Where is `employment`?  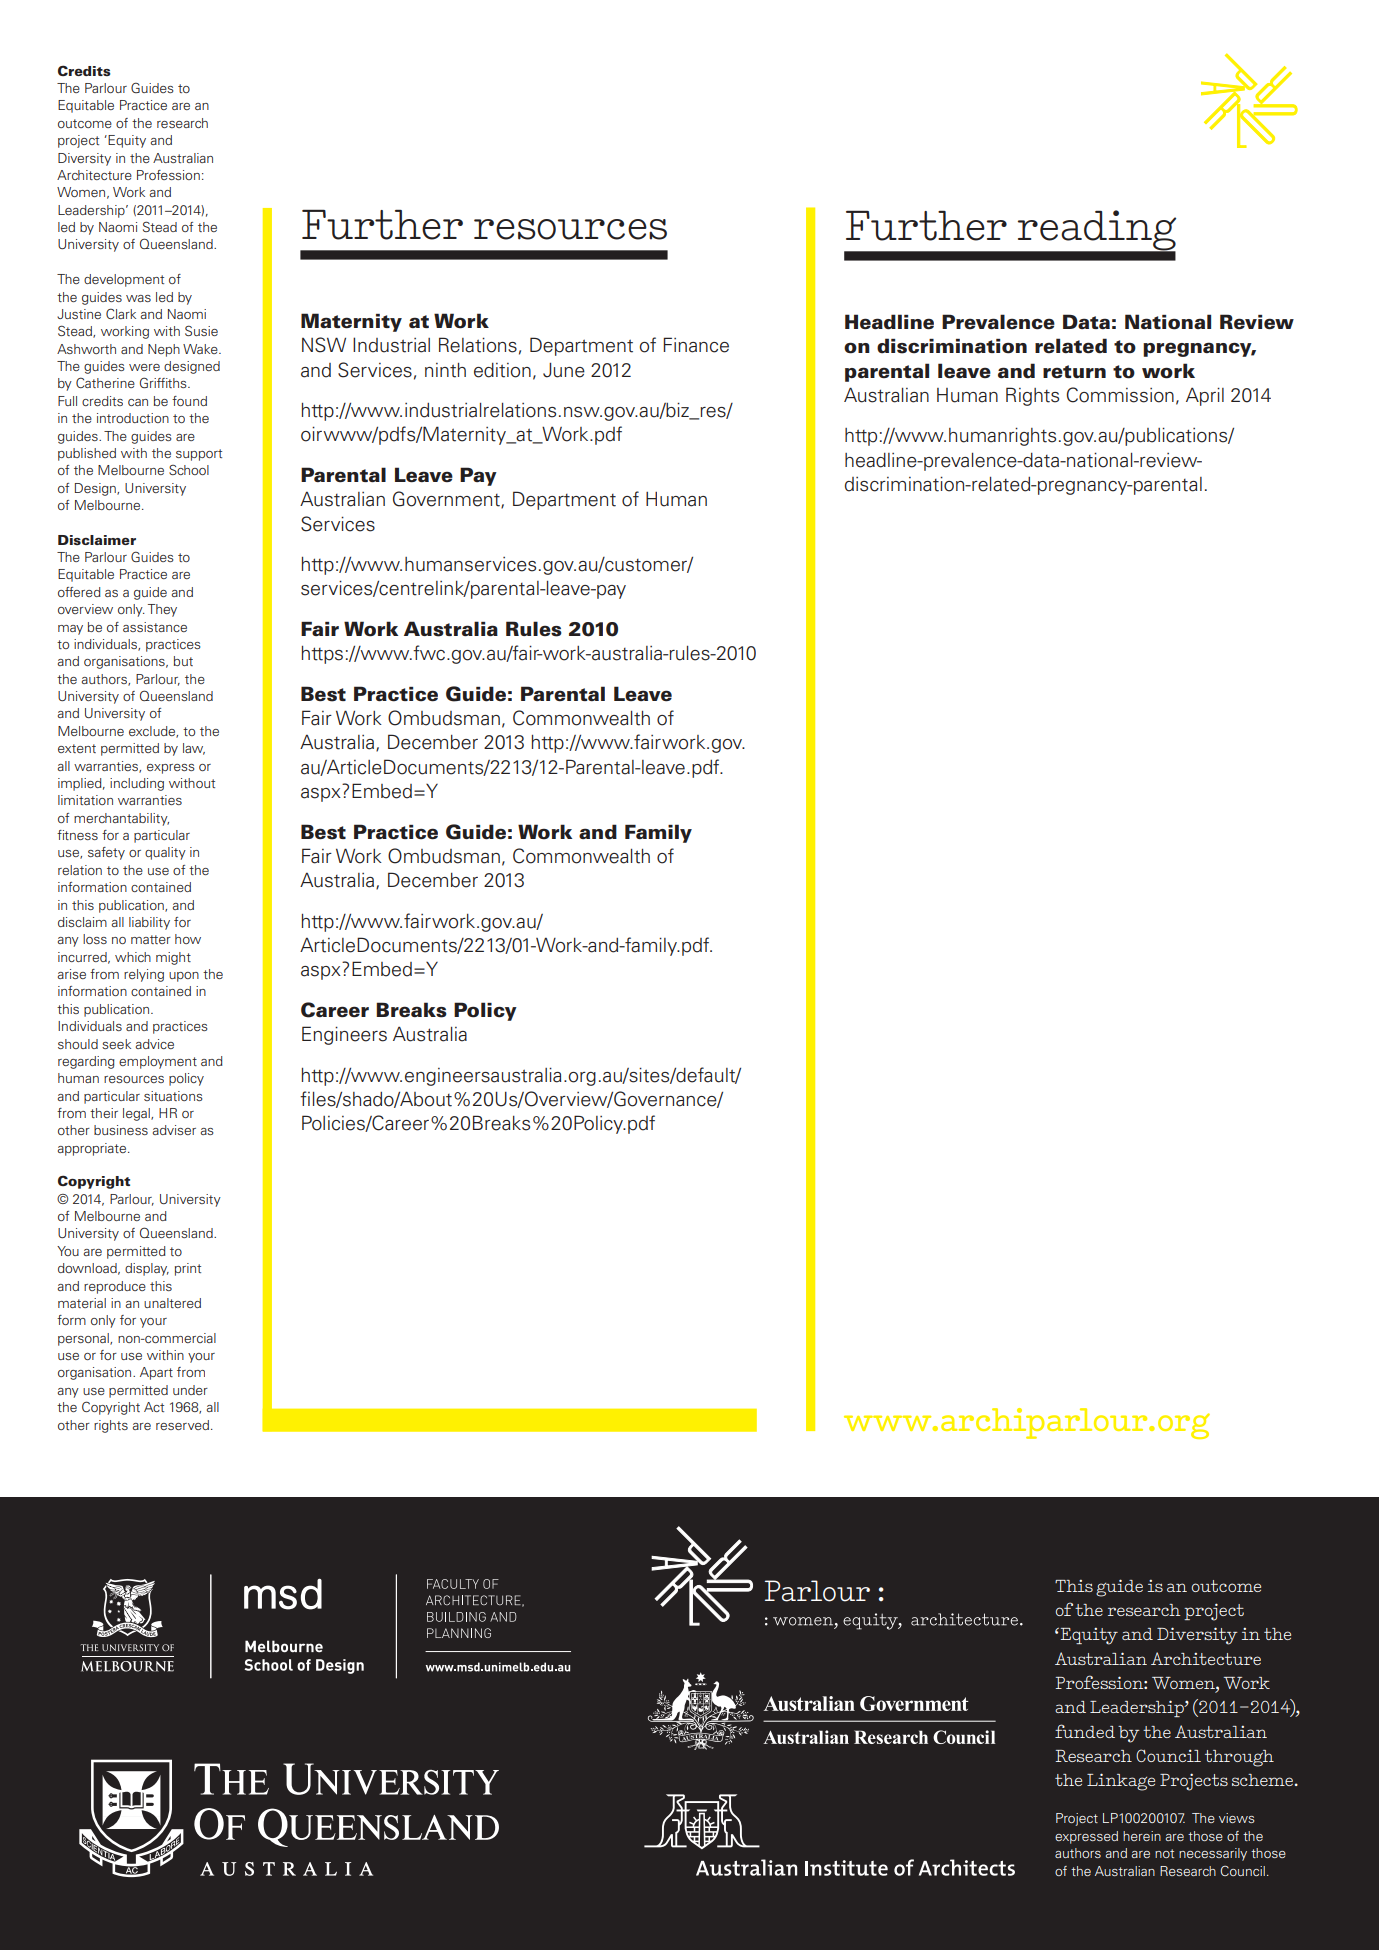
employment is located at coordinates (158, 1062).
